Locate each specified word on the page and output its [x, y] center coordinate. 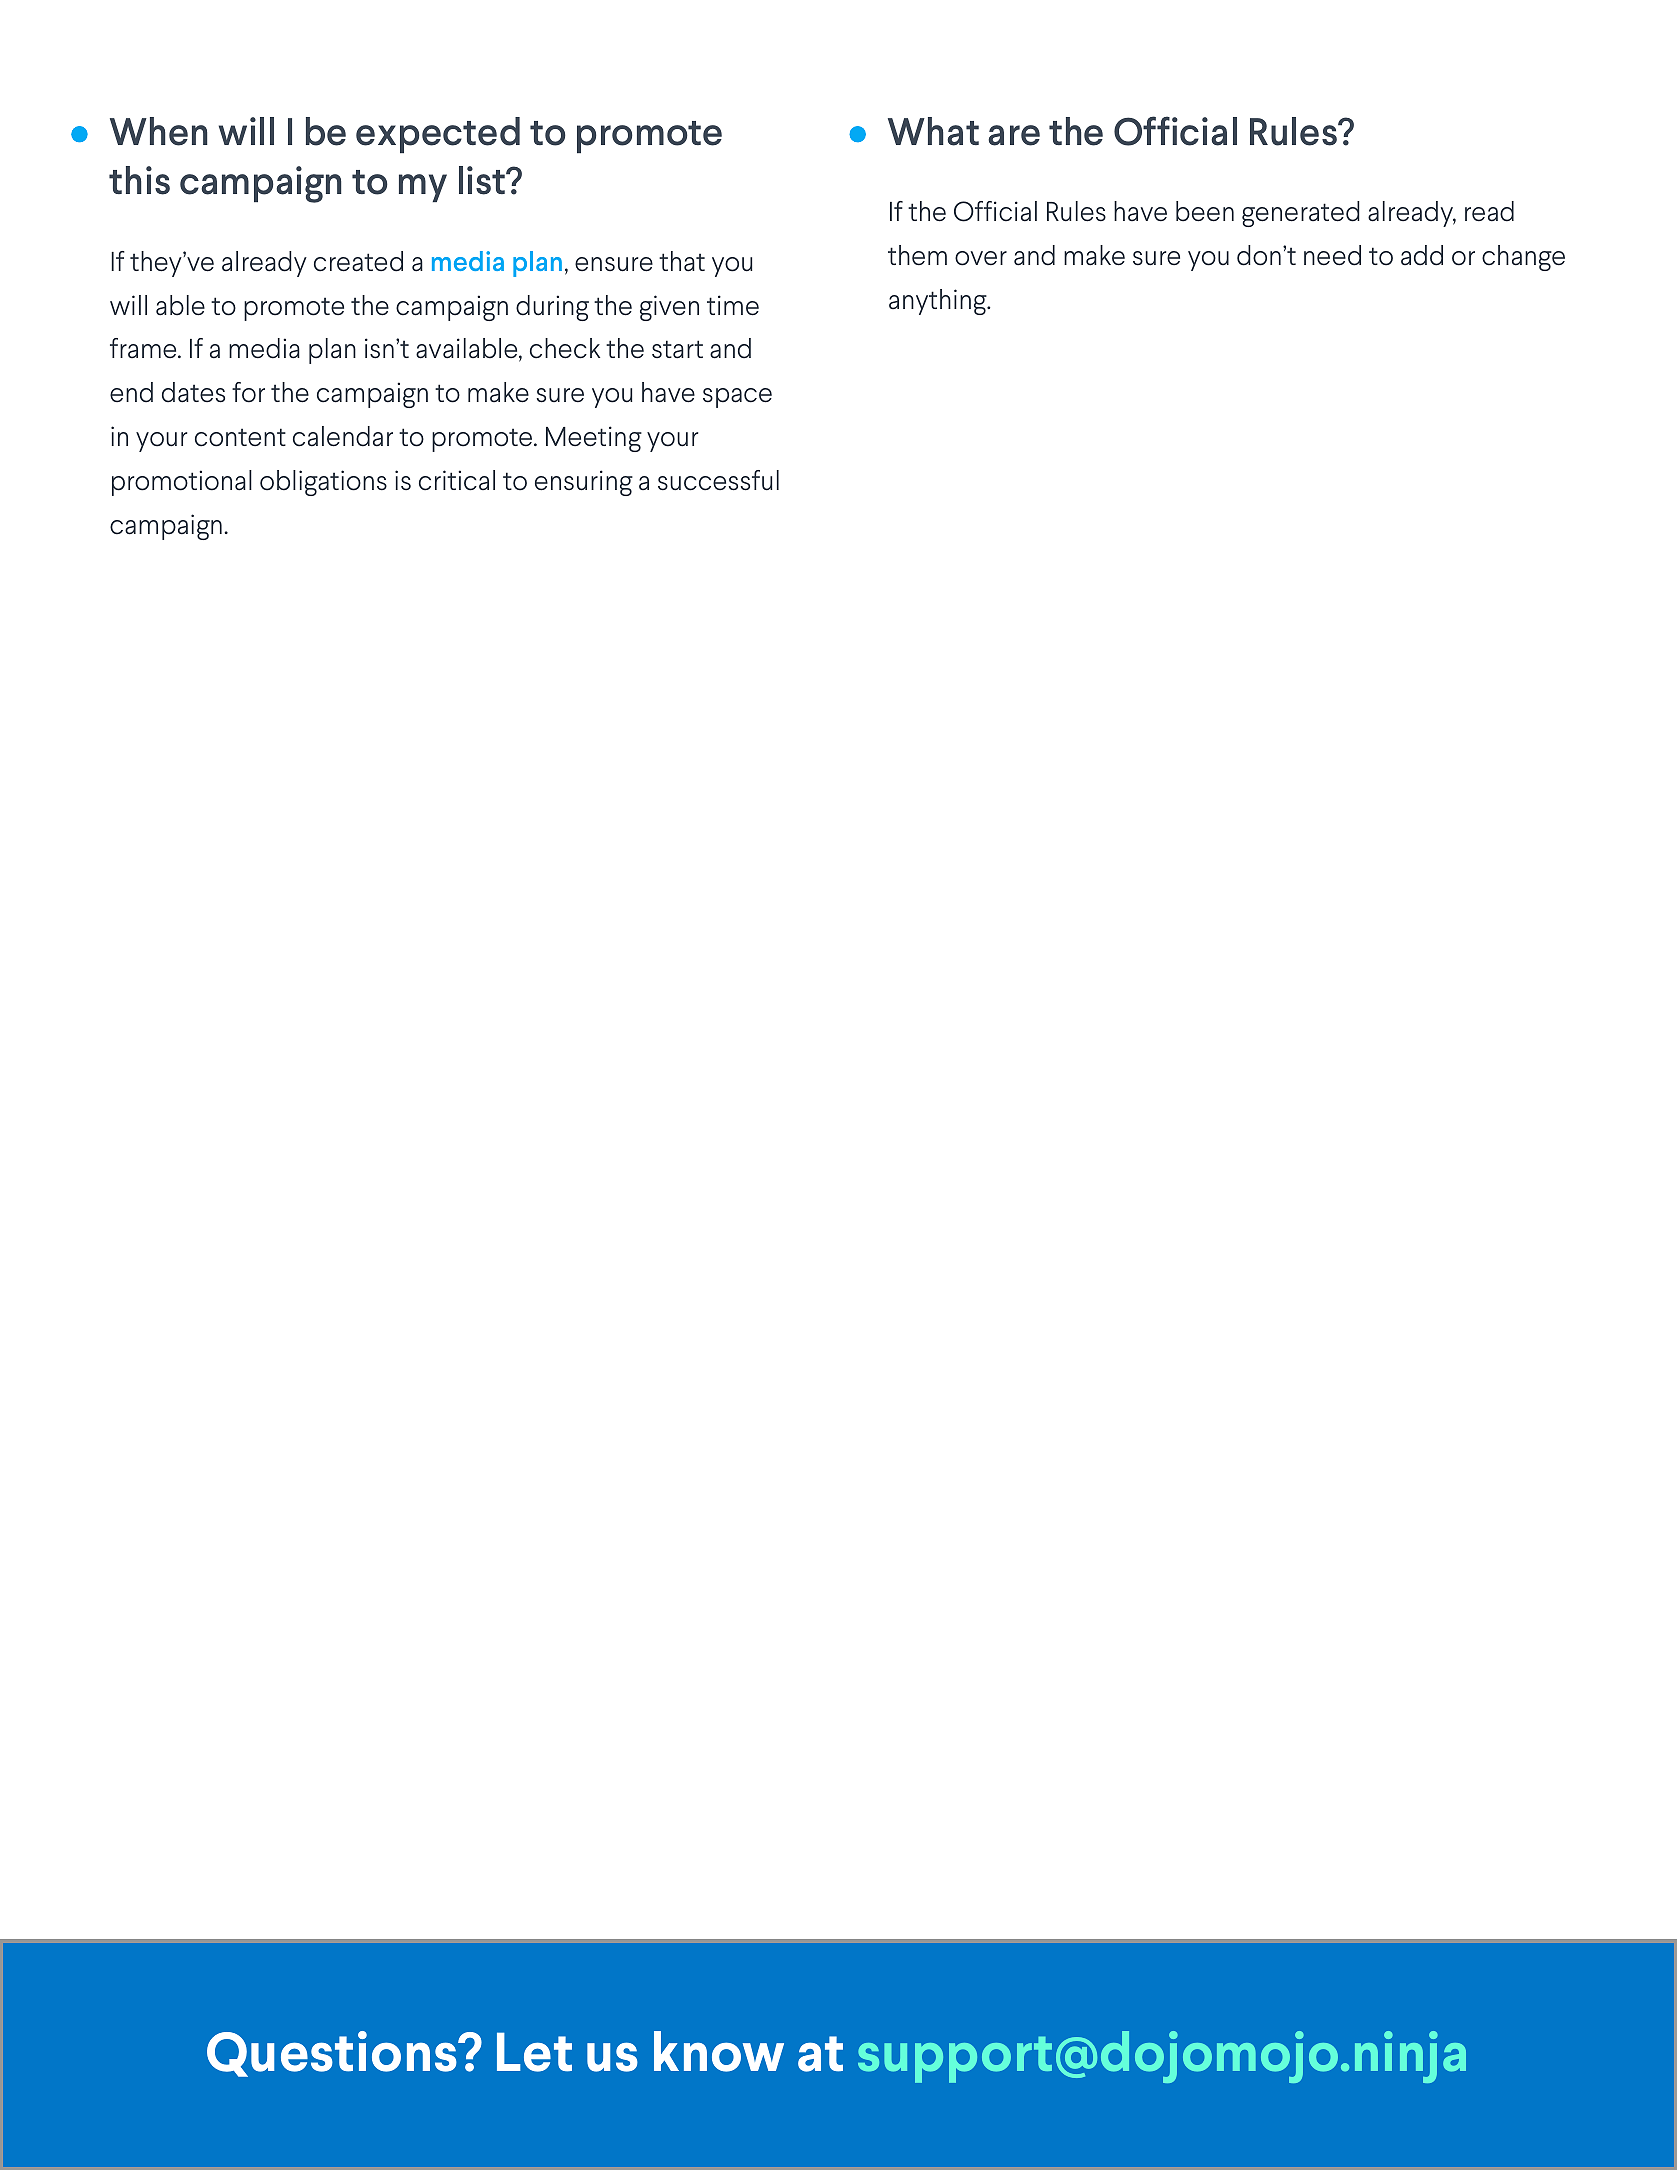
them [917, 255]
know [719, 2051]
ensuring [584, 483]
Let [534, 2052]
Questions [333, 2054]
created [358, 261]
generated [1301, 214]
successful [718, 480]
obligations [323, 483]
